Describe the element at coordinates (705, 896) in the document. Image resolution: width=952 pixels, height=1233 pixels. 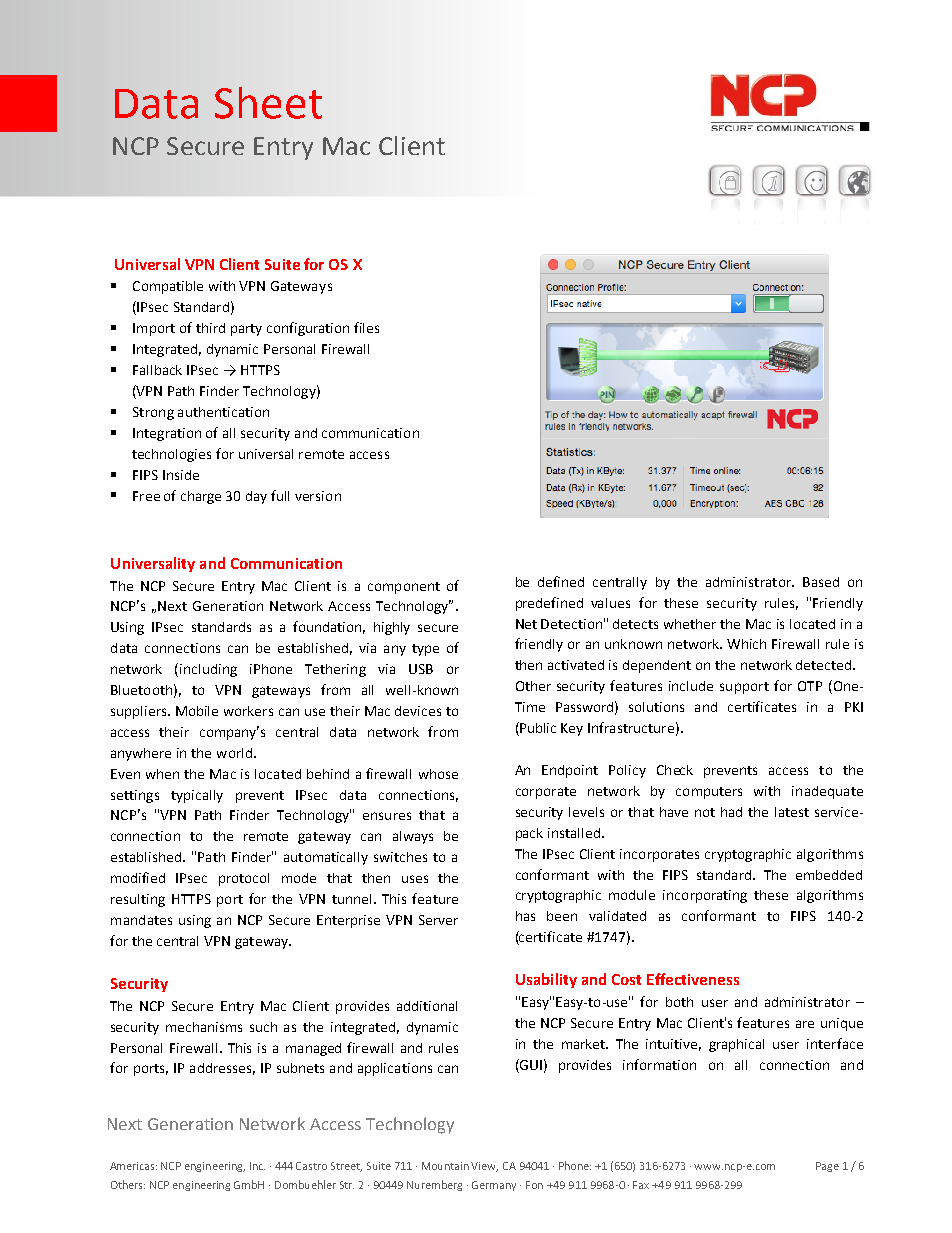
I see `incorporating` at that location.
